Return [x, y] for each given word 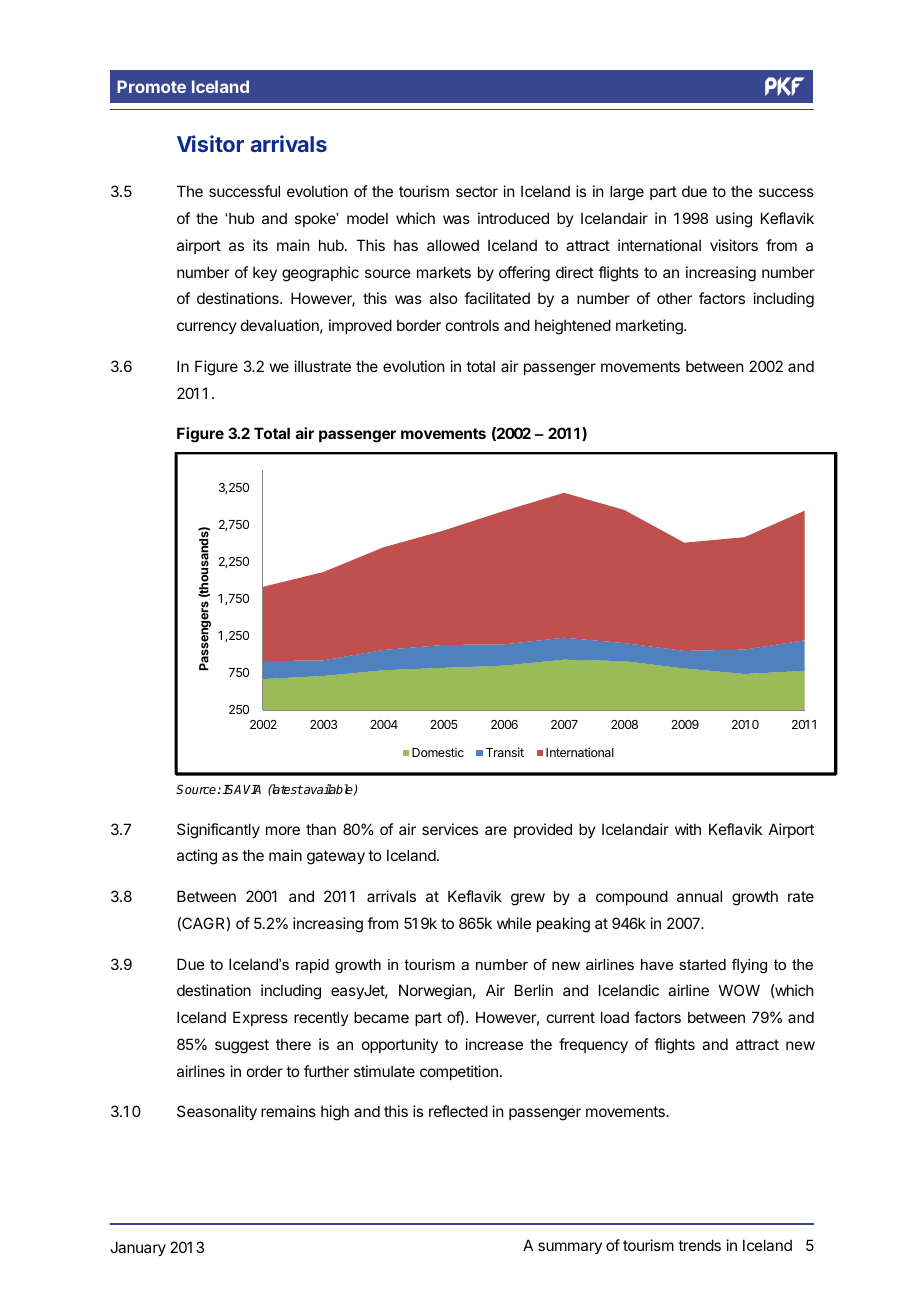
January [138, 1248]
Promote [151, 86]
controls [472, 325]
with [688, 829]
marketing [650, 327]
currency [206, 328]
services [450, 829]
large [627, 193]
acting [197, 857]
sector [477, 191]
